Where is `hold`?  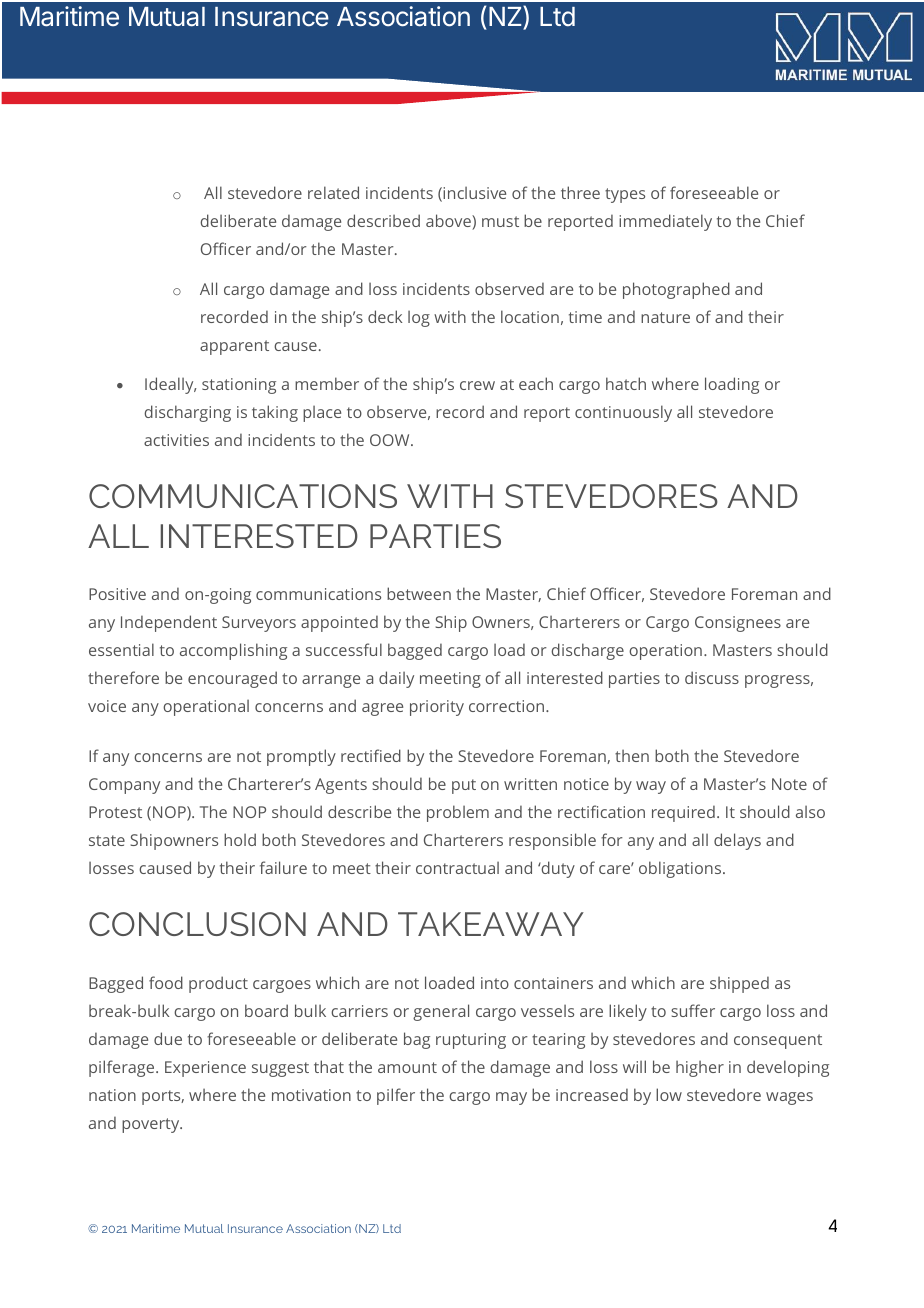
hold is located at coordinates (240, 839).
